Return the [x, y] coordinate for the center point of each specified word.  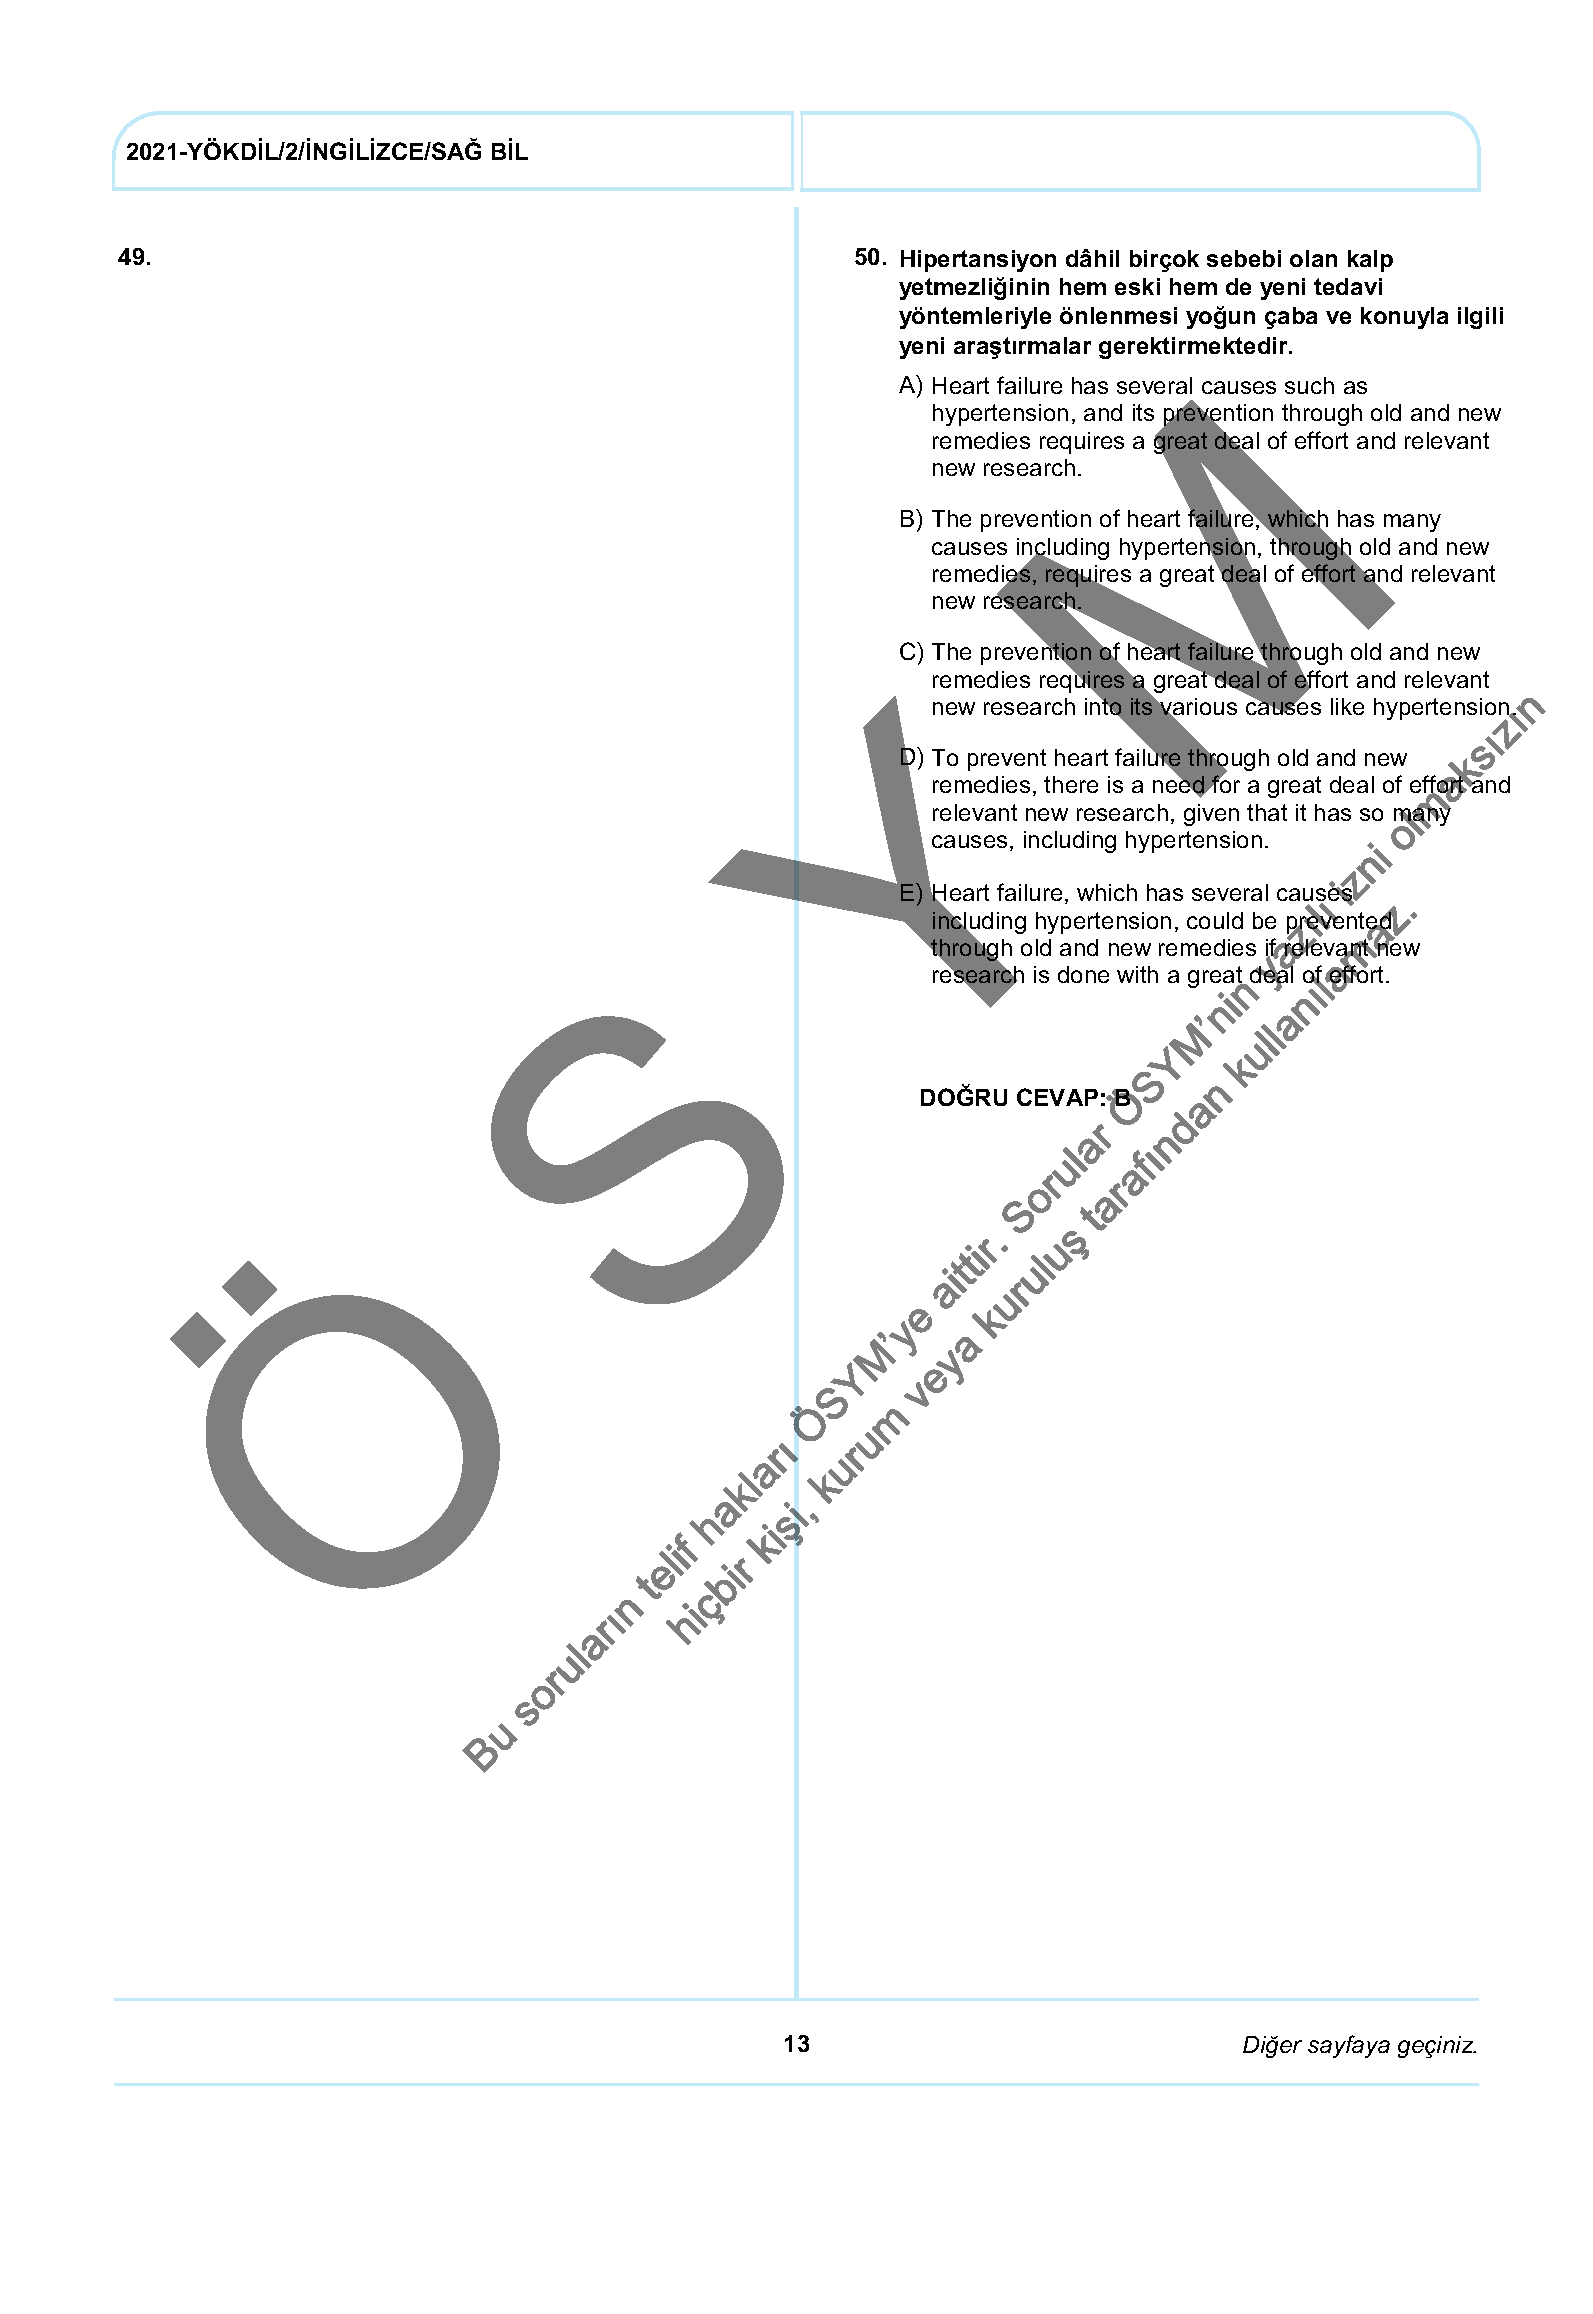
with [1137, 974]
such [1309, 385]
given [1211, 815]
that [1267, 812]
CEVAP [1057, 1097]
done [1083, 974]
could [1215, 920]
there [1071, 784]
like [1347, 706]
